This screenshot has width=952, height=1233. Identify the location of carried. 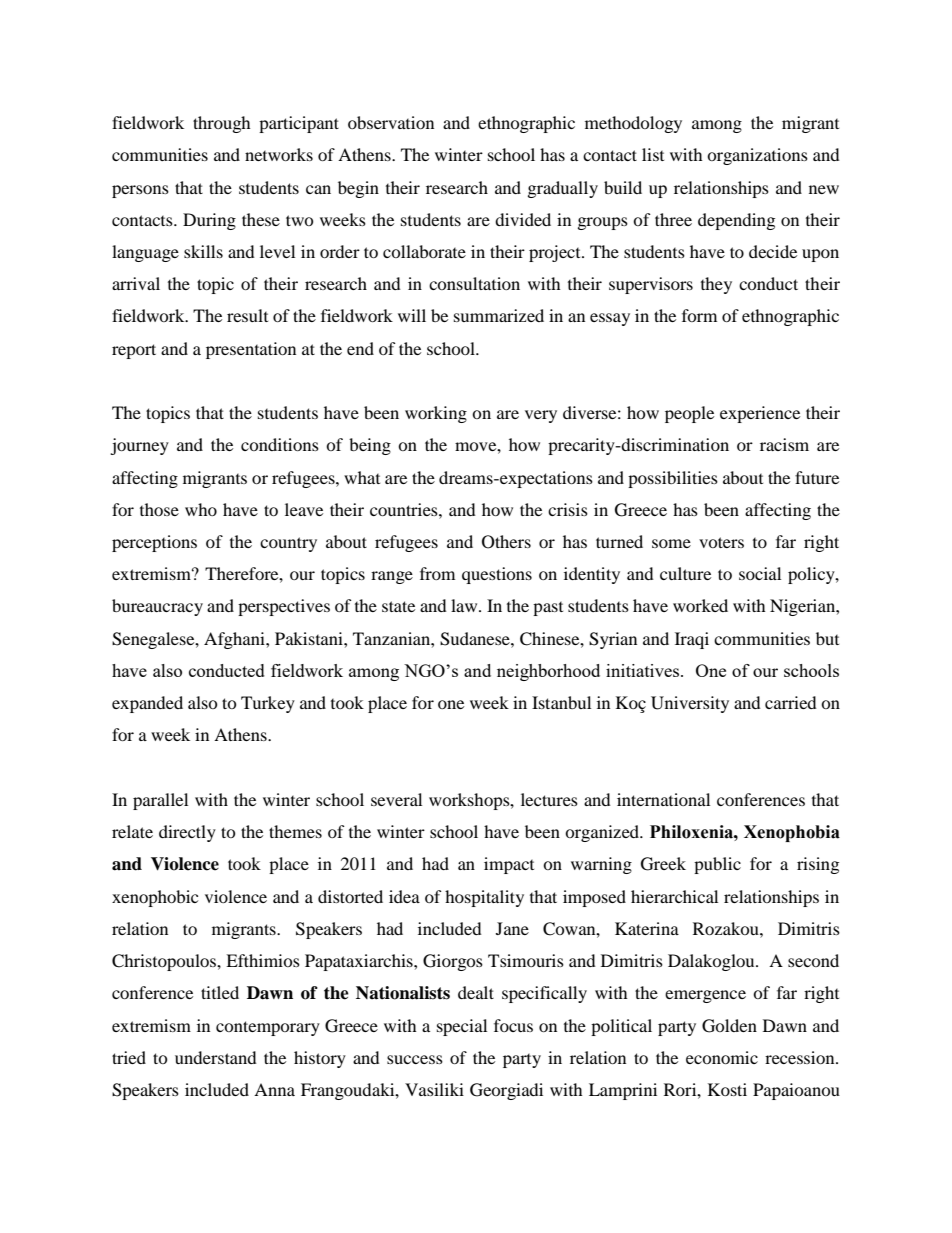
(791, 702).
